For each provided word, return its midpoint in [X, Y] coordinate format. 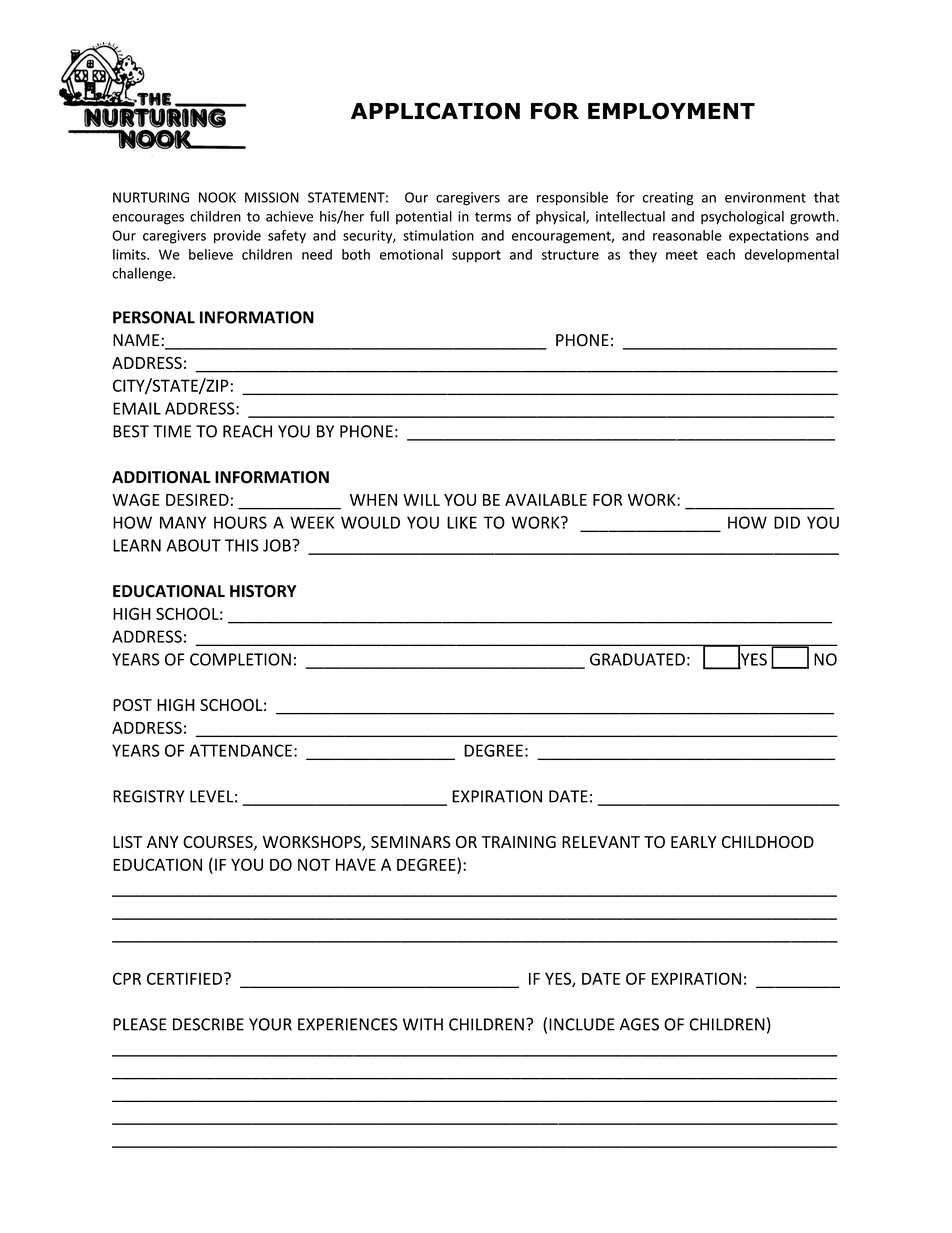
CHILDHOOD [768, 842]
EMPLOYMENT [671, 111]
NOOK [217, 197]
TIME [172, 431]
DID [787, 522]
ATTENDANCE [241, 750]
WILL [421, 500]
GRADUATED [637, 659]
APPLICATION [435, 111]
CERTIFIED [184, 978]
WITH [423, 1024]
